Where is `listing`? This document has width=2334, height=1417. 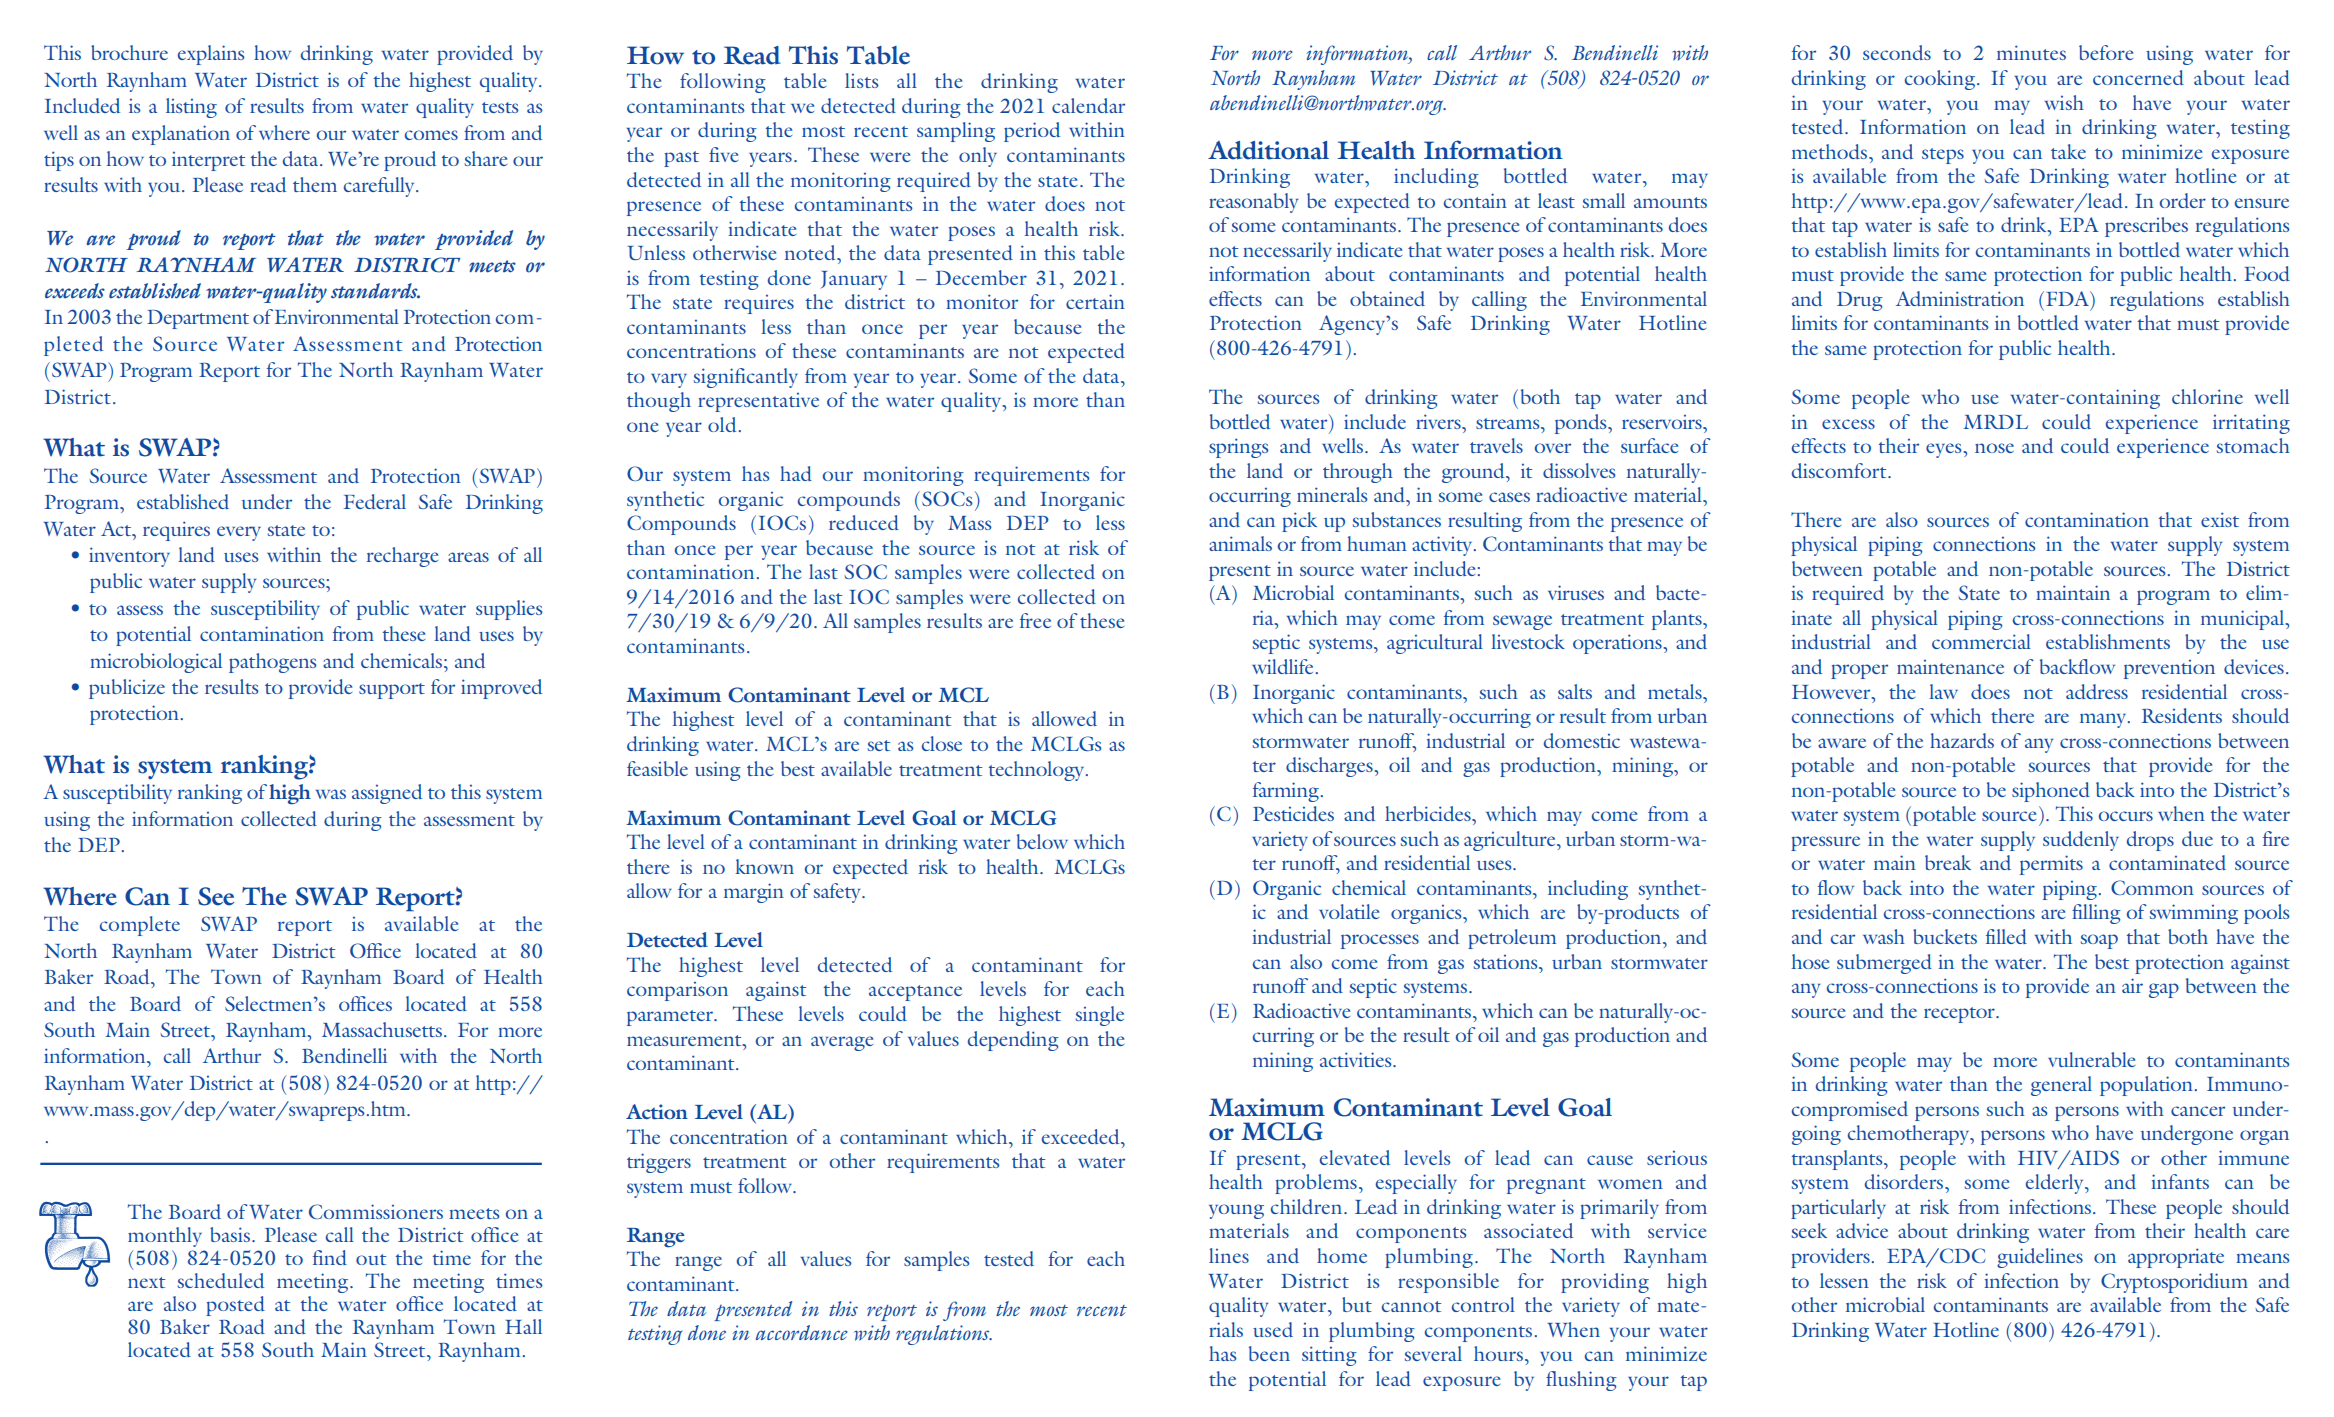
listing is located at coordinates (191, 108).
